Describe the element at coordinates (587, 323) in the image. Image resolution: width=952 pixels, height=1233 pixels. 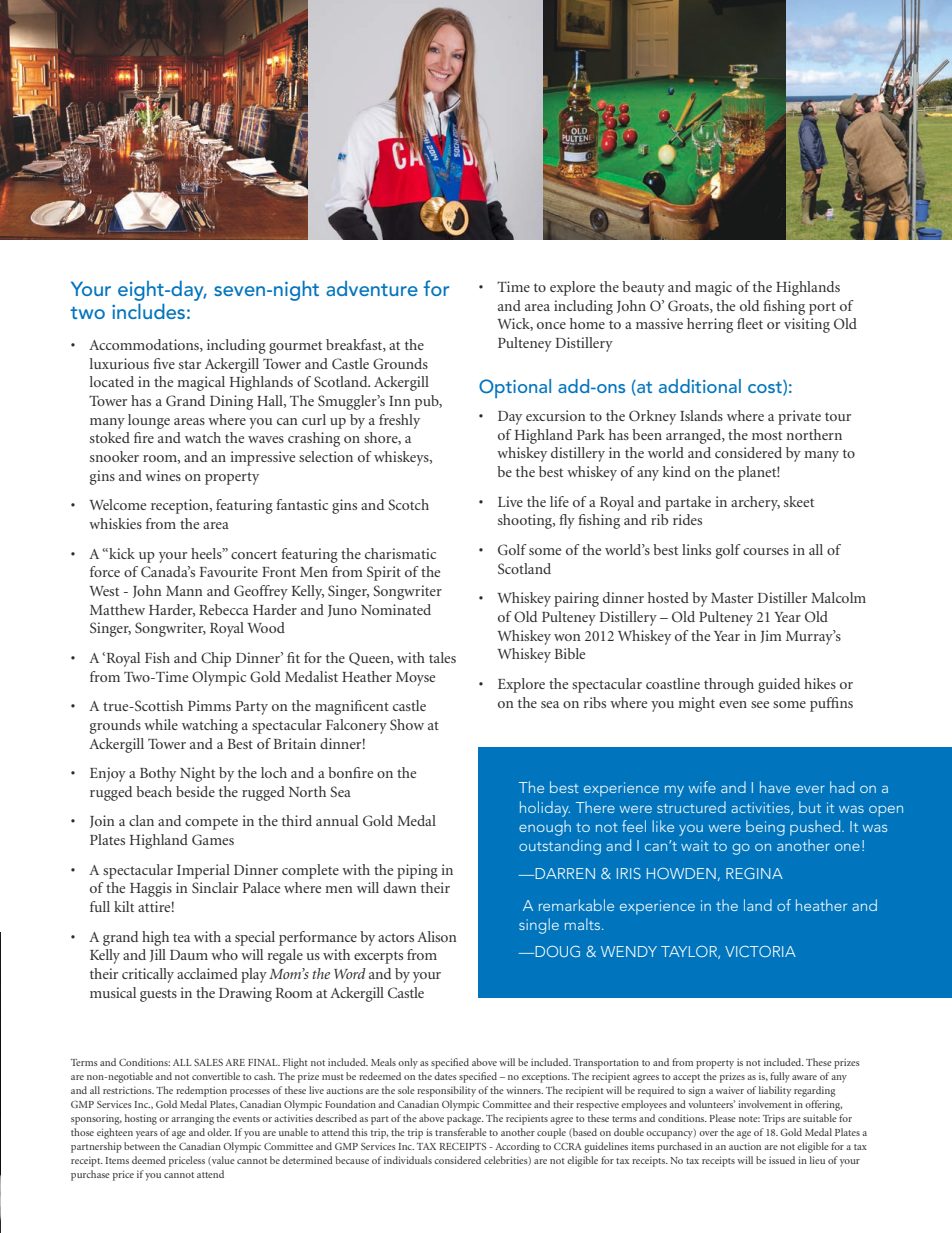
I see `home` at that location.
